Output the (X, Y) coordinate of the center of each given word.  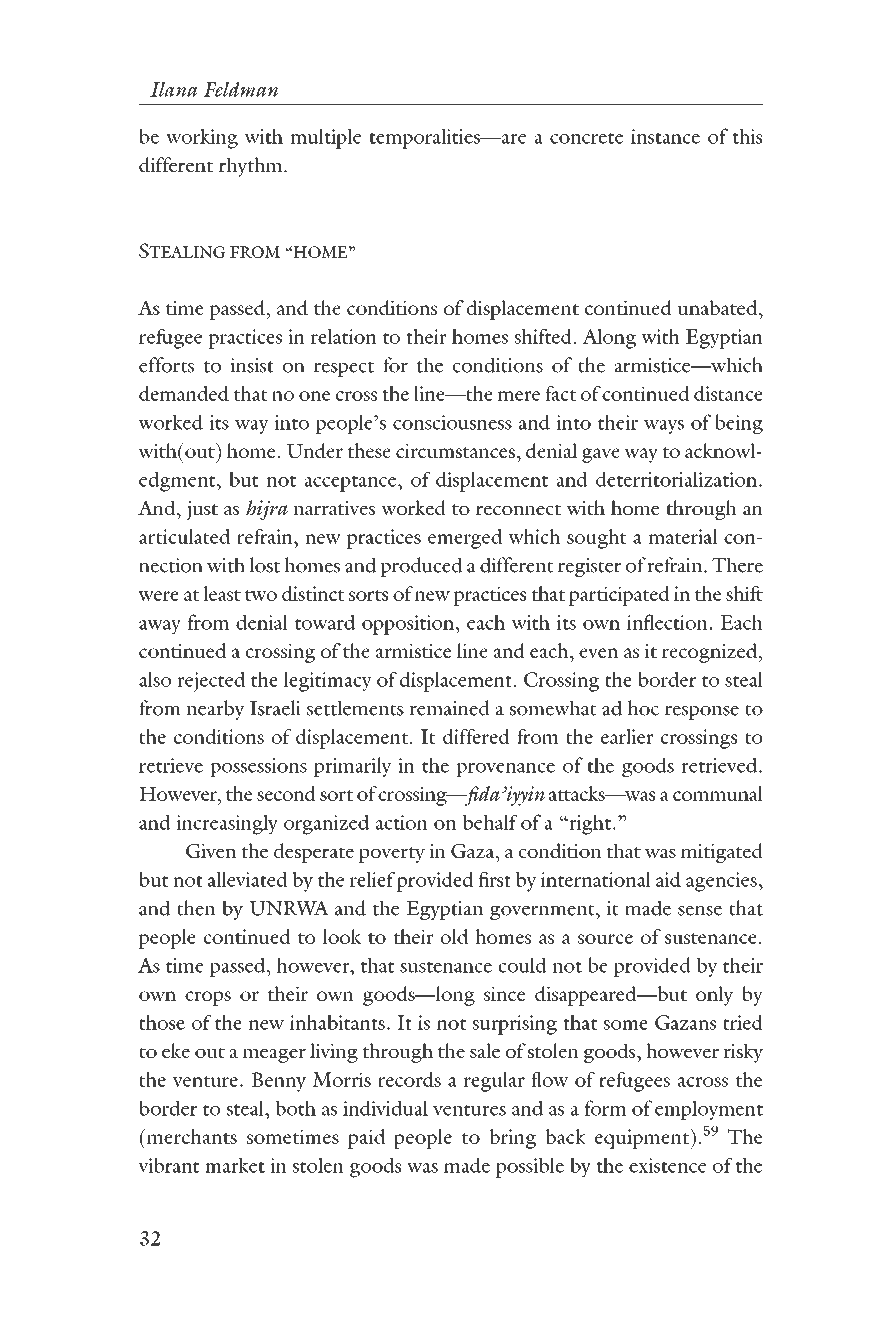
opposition (409, 625)
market (235, 1165)
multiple (326, 139)
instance (665, 136)
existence (668, 1165)
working (202, 139)
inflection (667, 622)
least (222, 593)
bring (513, 1139)
